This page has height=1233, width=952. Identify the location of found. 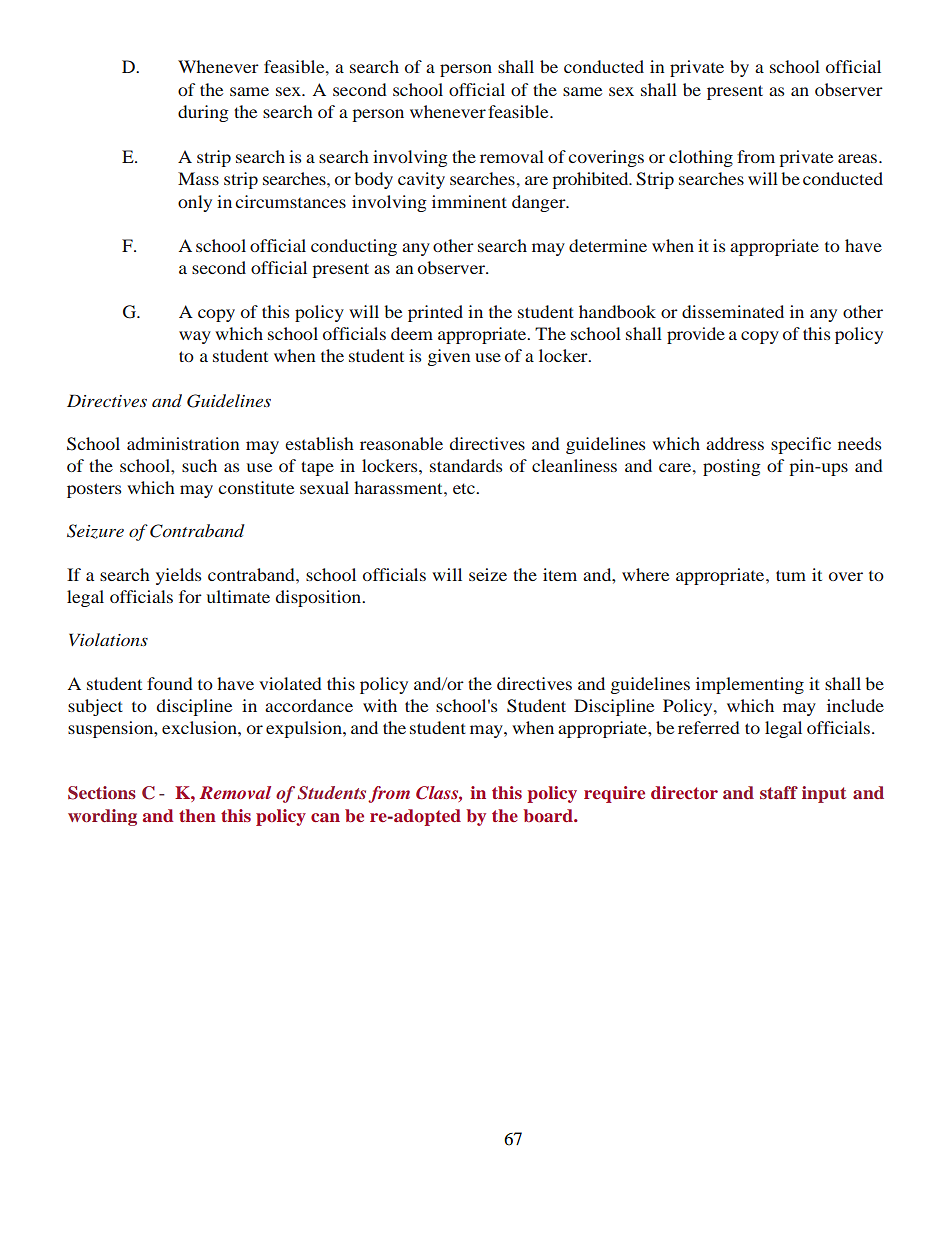
(170, 683).
